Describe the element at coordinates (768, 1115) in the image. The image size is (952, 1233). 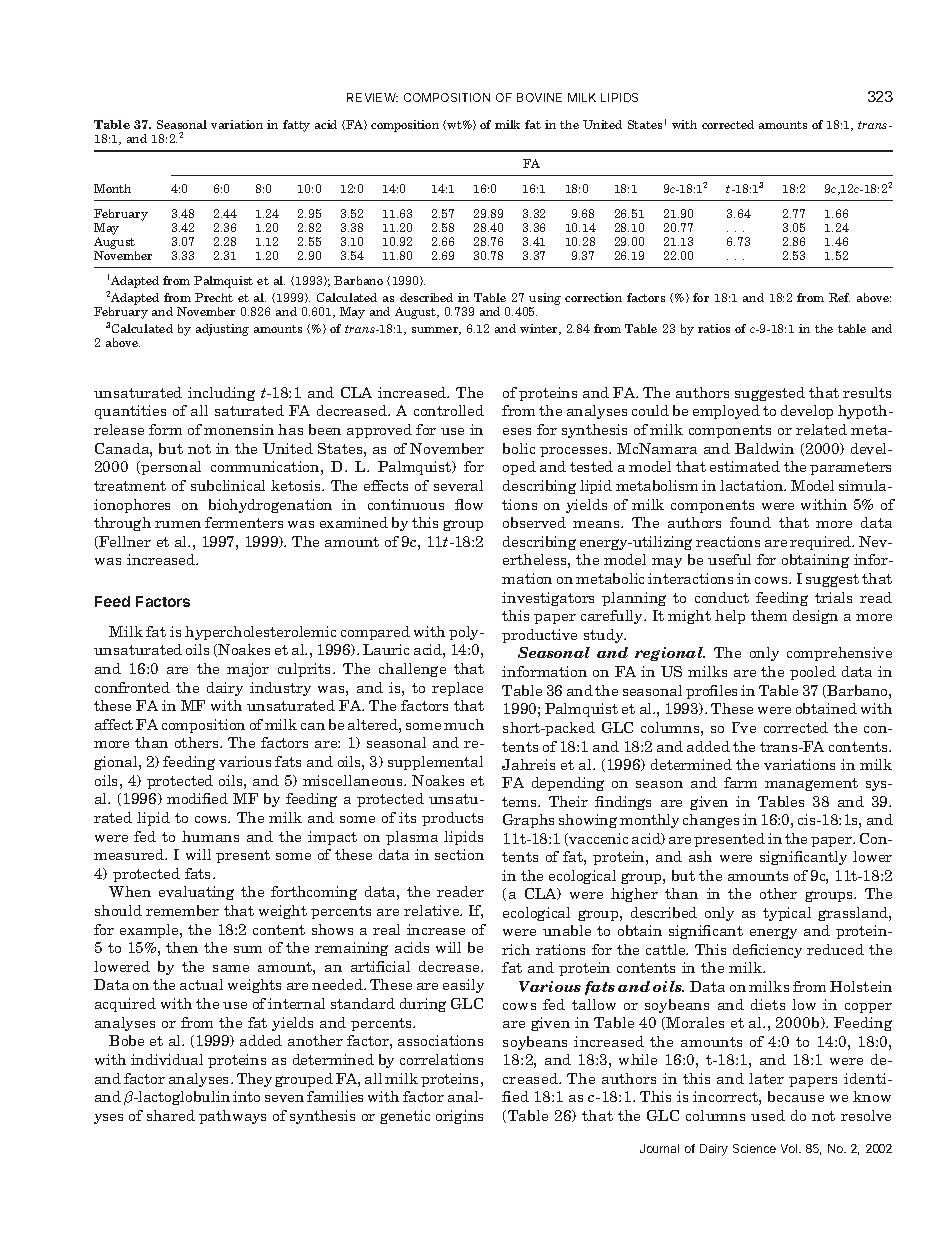
I see `used` at that location.
